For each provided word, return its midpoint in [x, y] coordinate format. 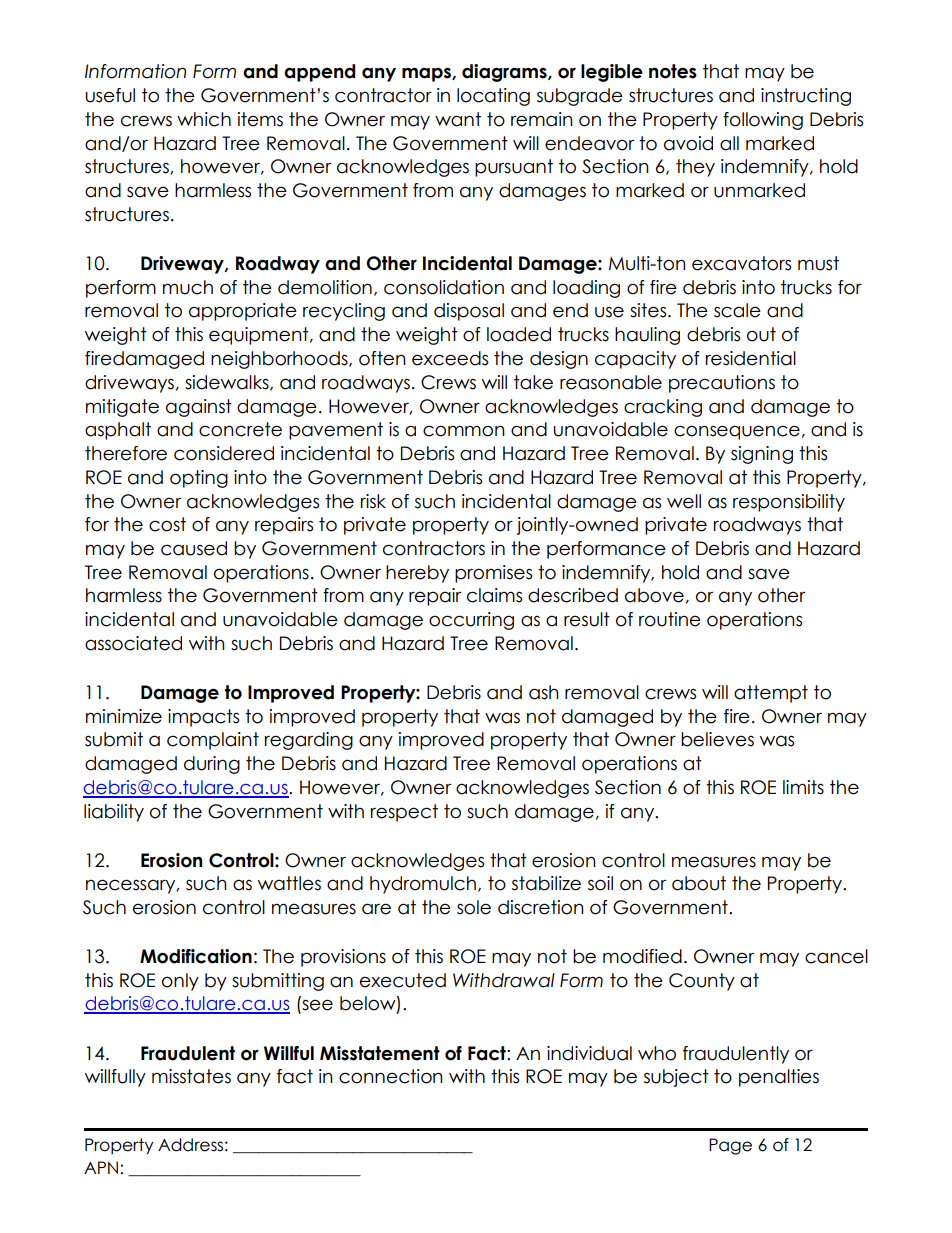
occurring [471, 621]
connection [391, 1076]
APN [101, 1167]
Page [730, 1146]
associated [133, 643]
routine [670, 619]
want [458, 119]
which [204, 119]
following [763, 121]
